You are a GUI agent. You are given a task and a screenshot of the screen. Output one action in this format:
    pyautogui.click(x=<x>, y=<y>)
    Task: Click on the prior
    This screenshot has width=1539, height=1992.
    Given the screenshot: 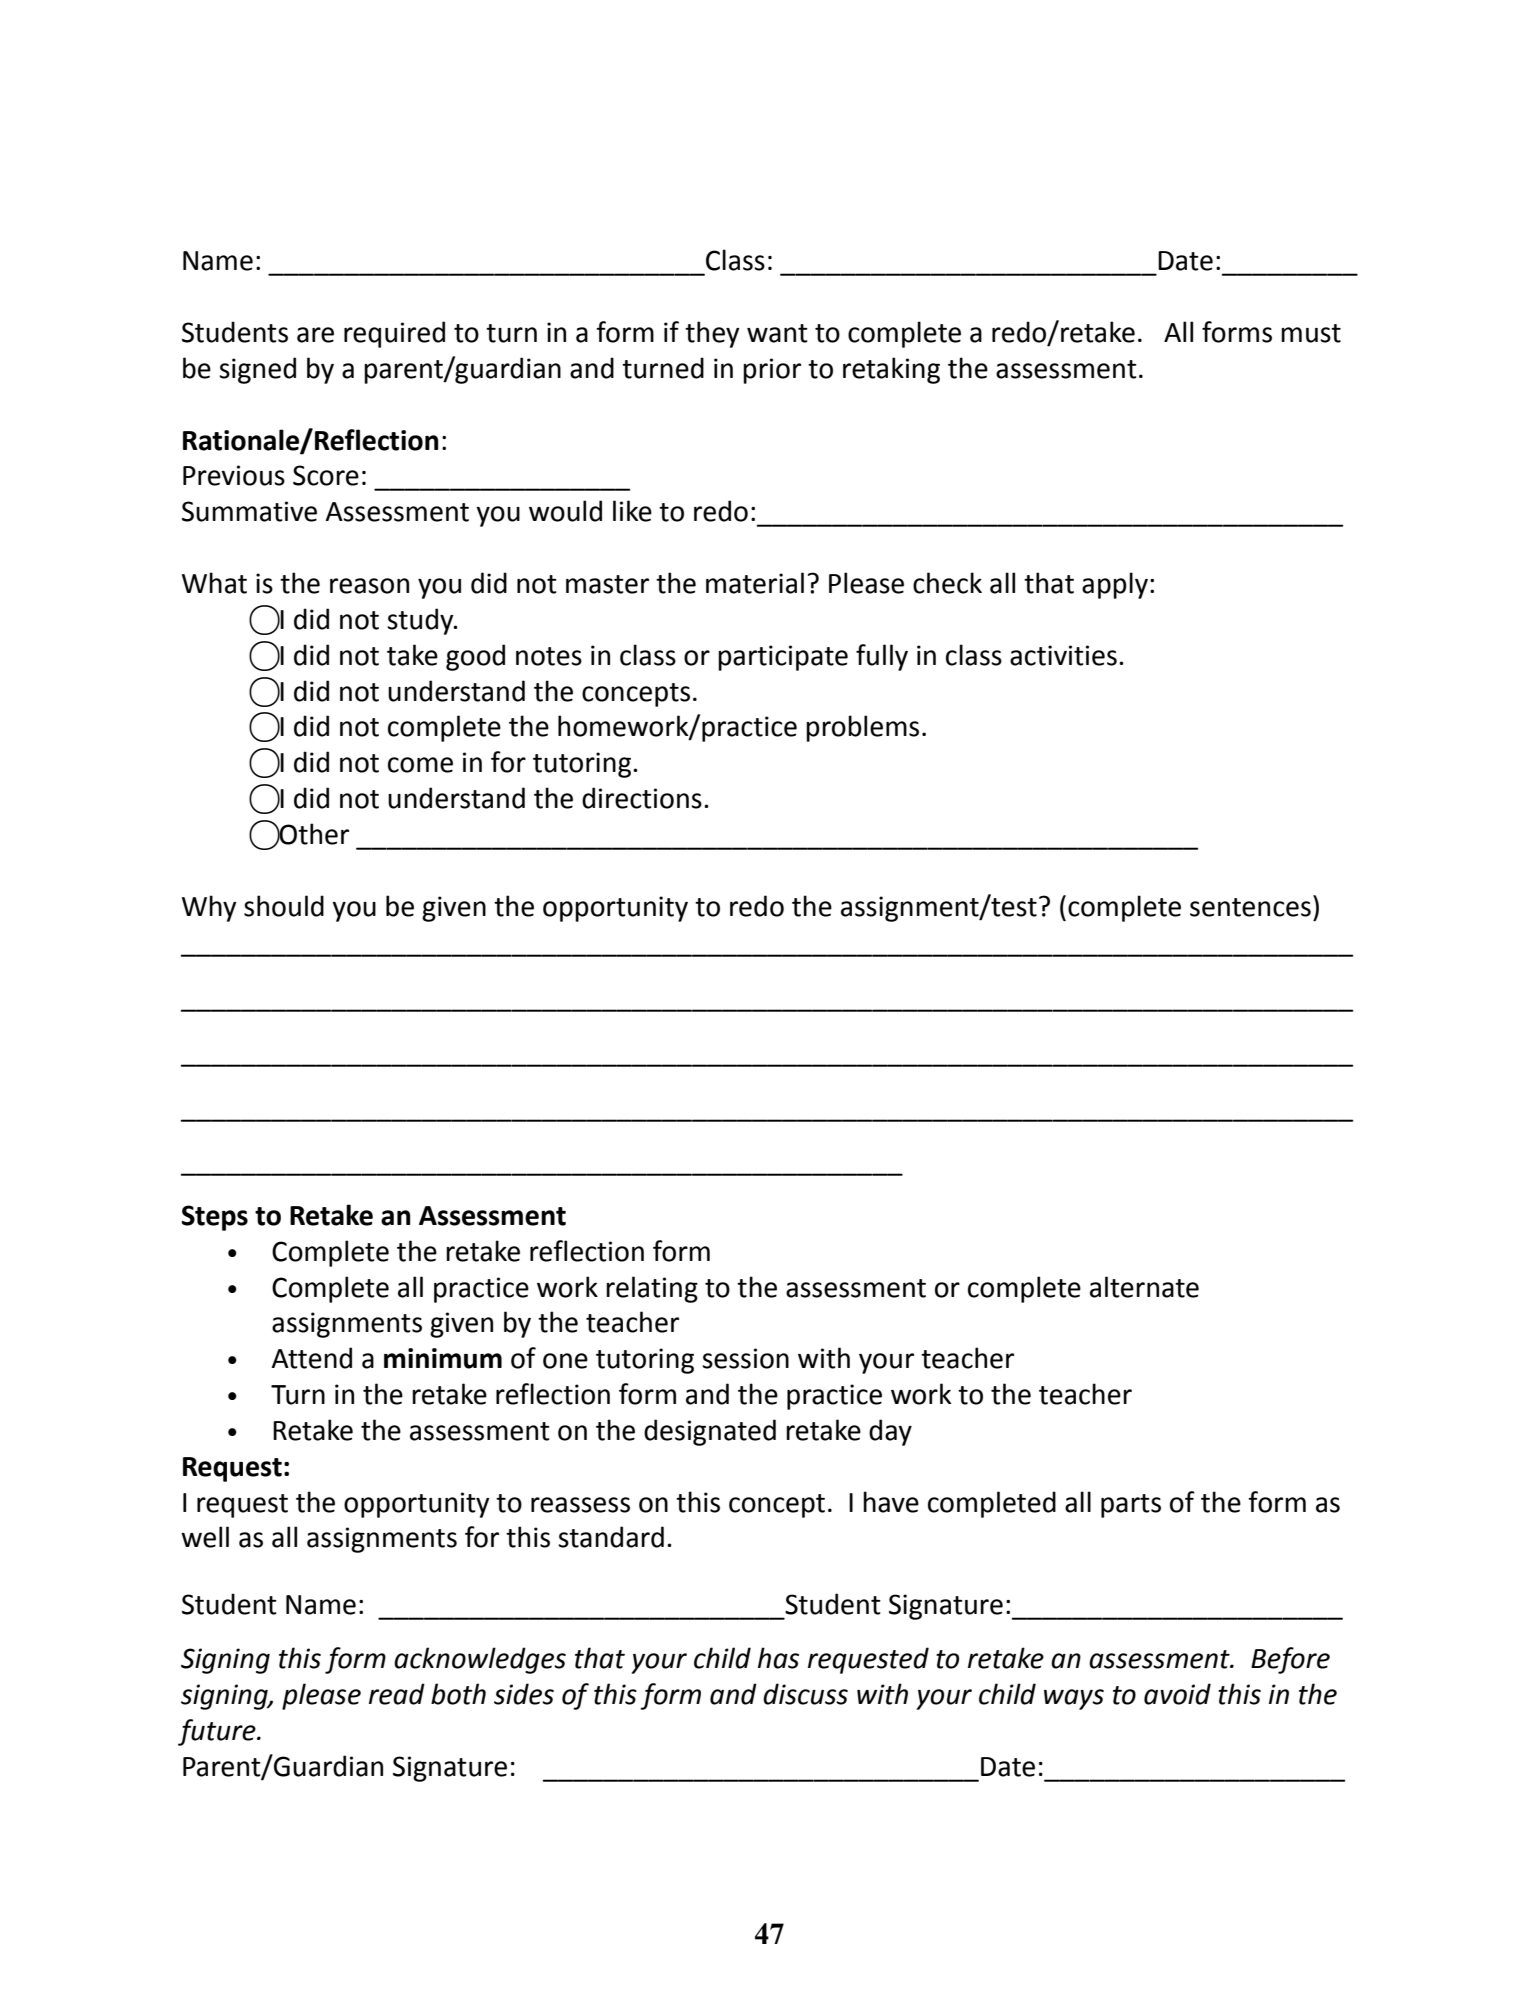 What is the action you would take?
    pyautogui.click(x=772, y=371)
